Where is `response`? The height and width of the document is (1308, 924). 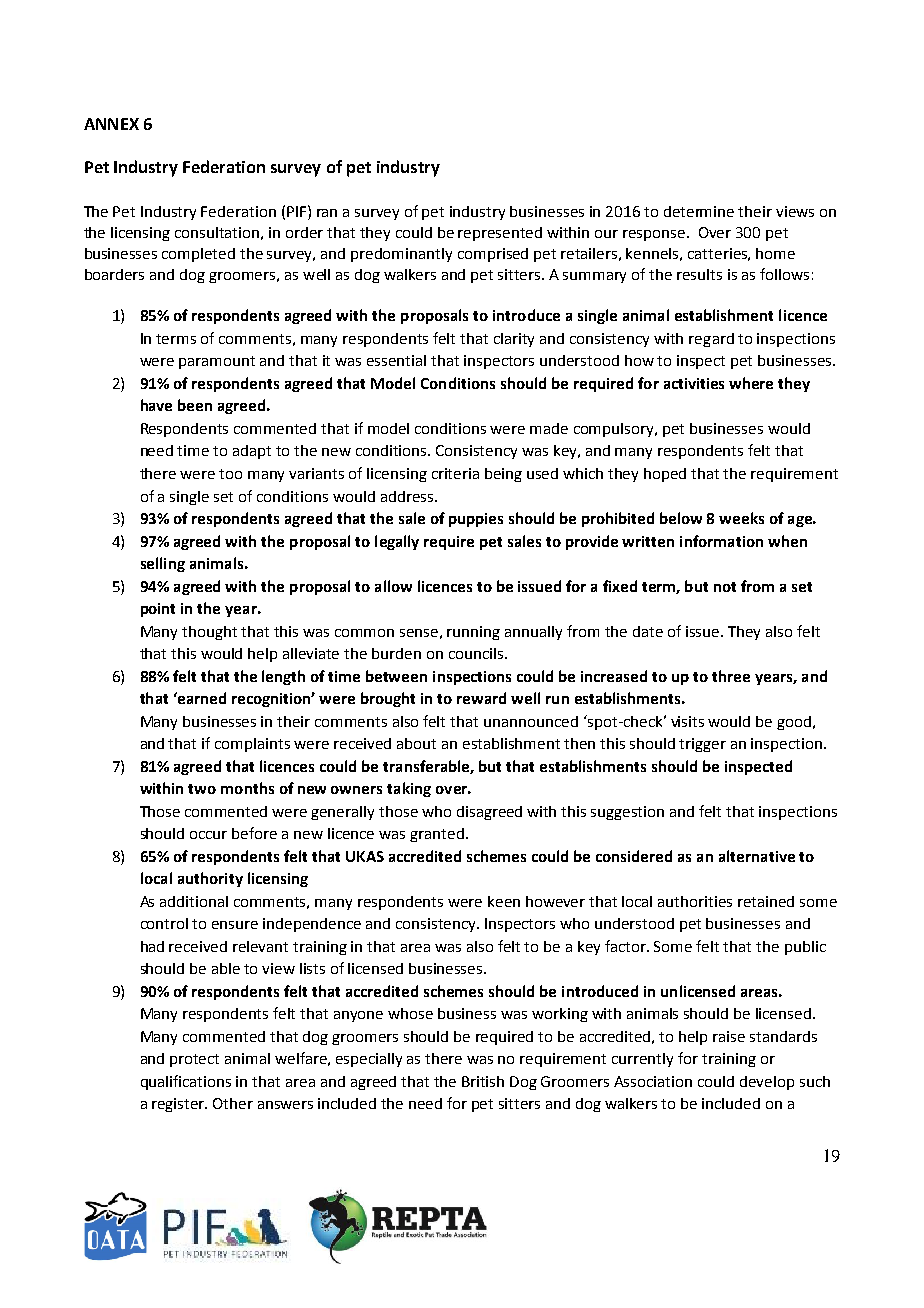
response is located at coordinates (655, 235).
